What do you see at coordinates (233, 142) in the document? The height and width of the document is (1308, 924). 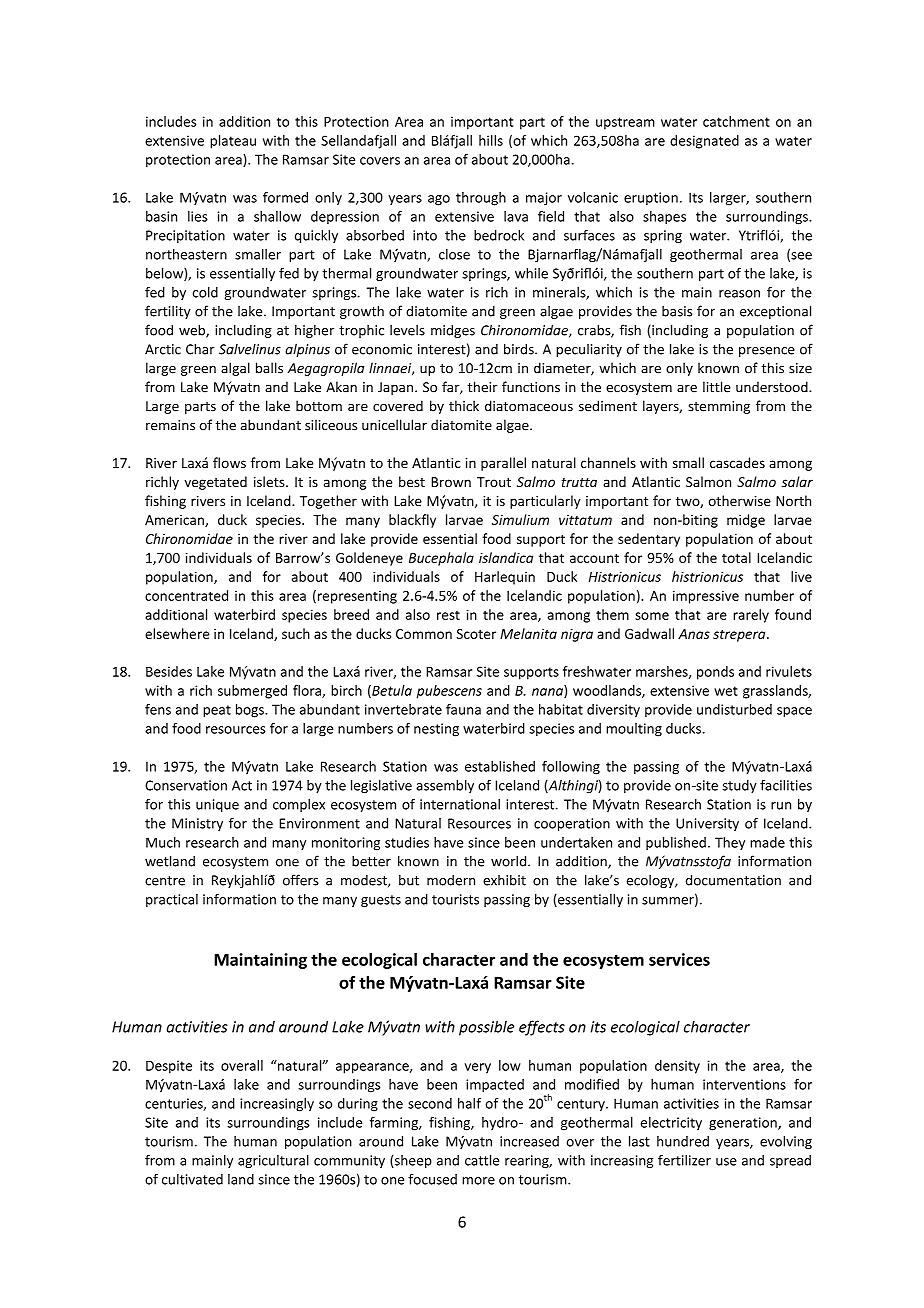 I see `plateau` at bounding box center [233, 142].
